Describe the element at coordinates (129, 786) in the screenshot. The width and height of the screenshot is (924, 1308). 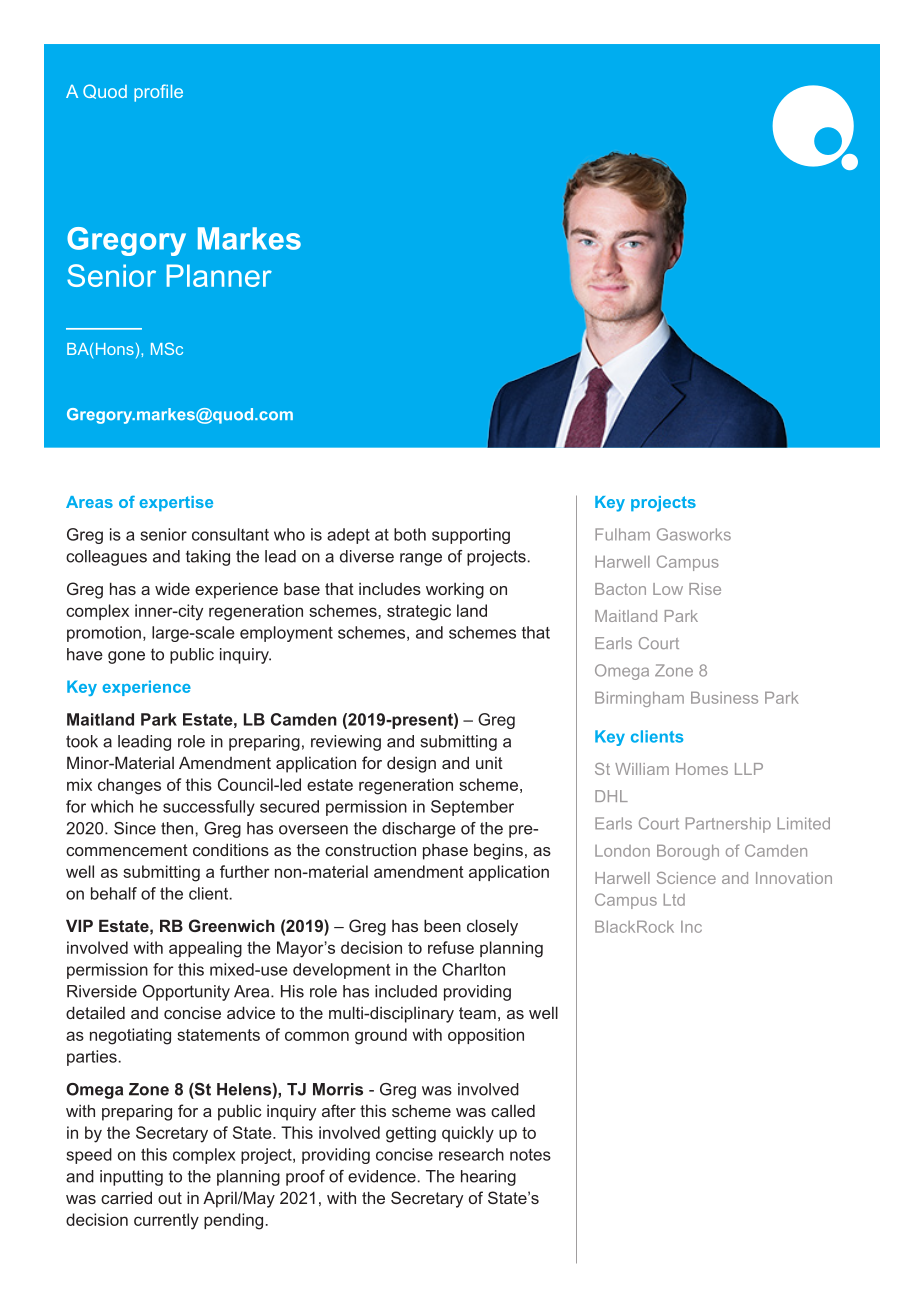
I see `changes` at that location.
